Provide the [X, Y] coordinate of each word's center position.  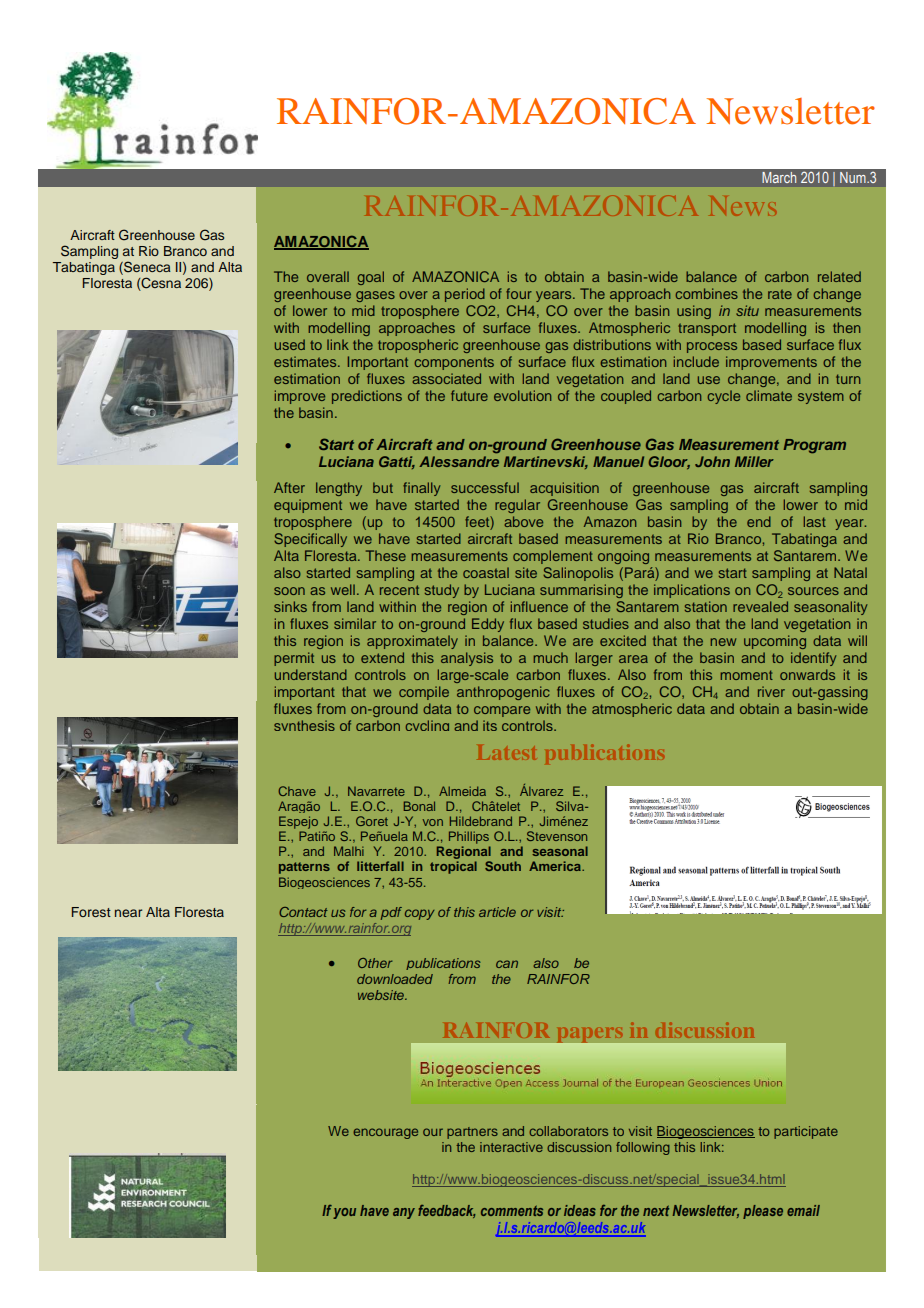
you [344, 1213]
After [289, 487]
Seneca [146, 268]
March [779, 177]
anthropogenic [503, 693]
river [771, 691]
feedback [446, 1211]
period [465, 295]
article [497, 912]
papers [589, 1035]
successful [485, 487]
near [128, 913]
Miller [754, 461]
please [763, 1212]
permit [294, 659]
